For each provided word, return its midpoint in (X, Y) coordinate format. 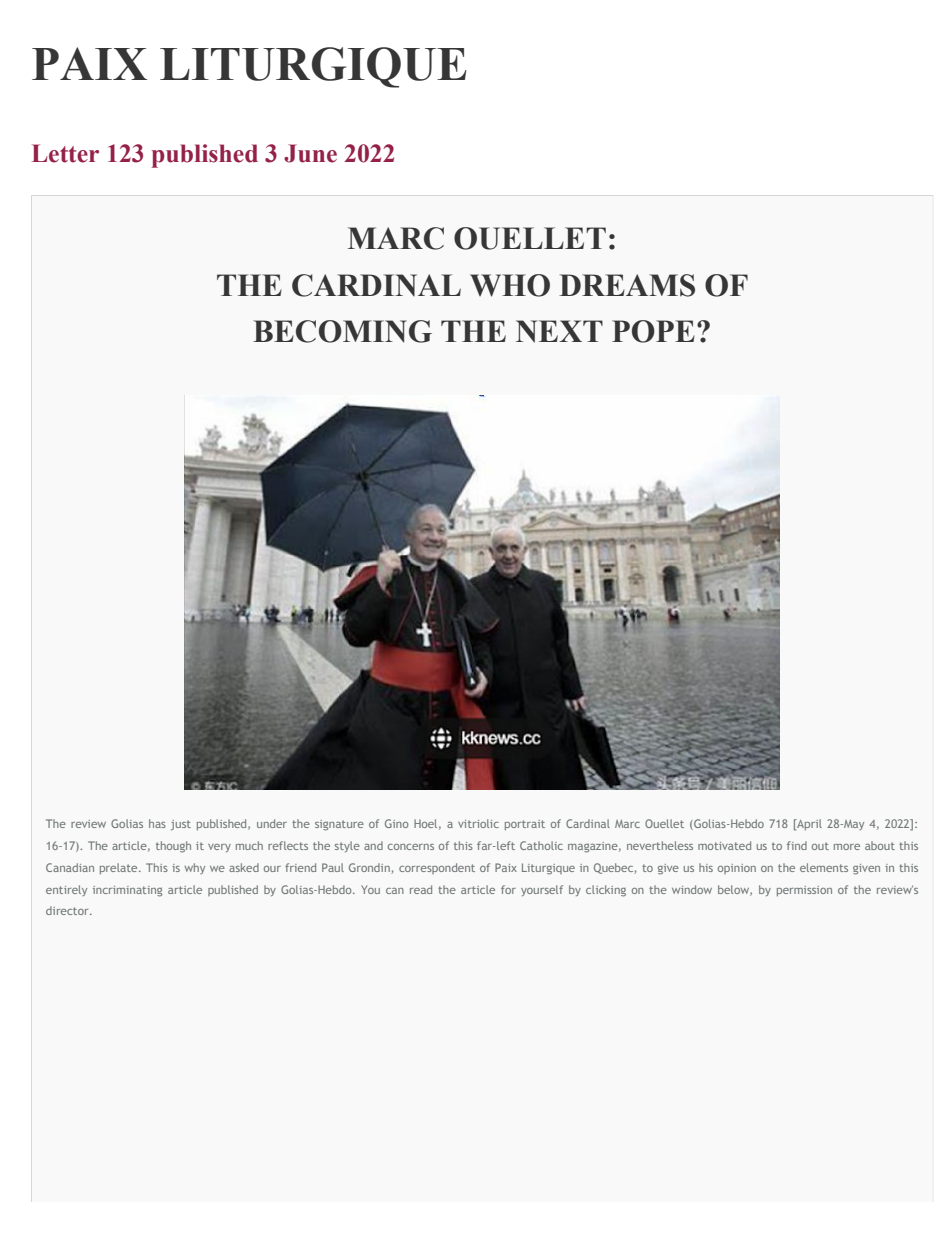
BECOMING (342, 331)
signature (339, 825)
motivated (724, 845)
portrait (525, 825)
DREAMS (627, 285)
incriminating (127, 891)
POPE (653, 331)
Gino (396, 823)
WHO (510, 285)
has (157, 823)
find (797, 845)
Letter (65, 153)
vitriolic (478, 823)
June (310, 153)
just (181, 825)
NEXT (559, 331)
